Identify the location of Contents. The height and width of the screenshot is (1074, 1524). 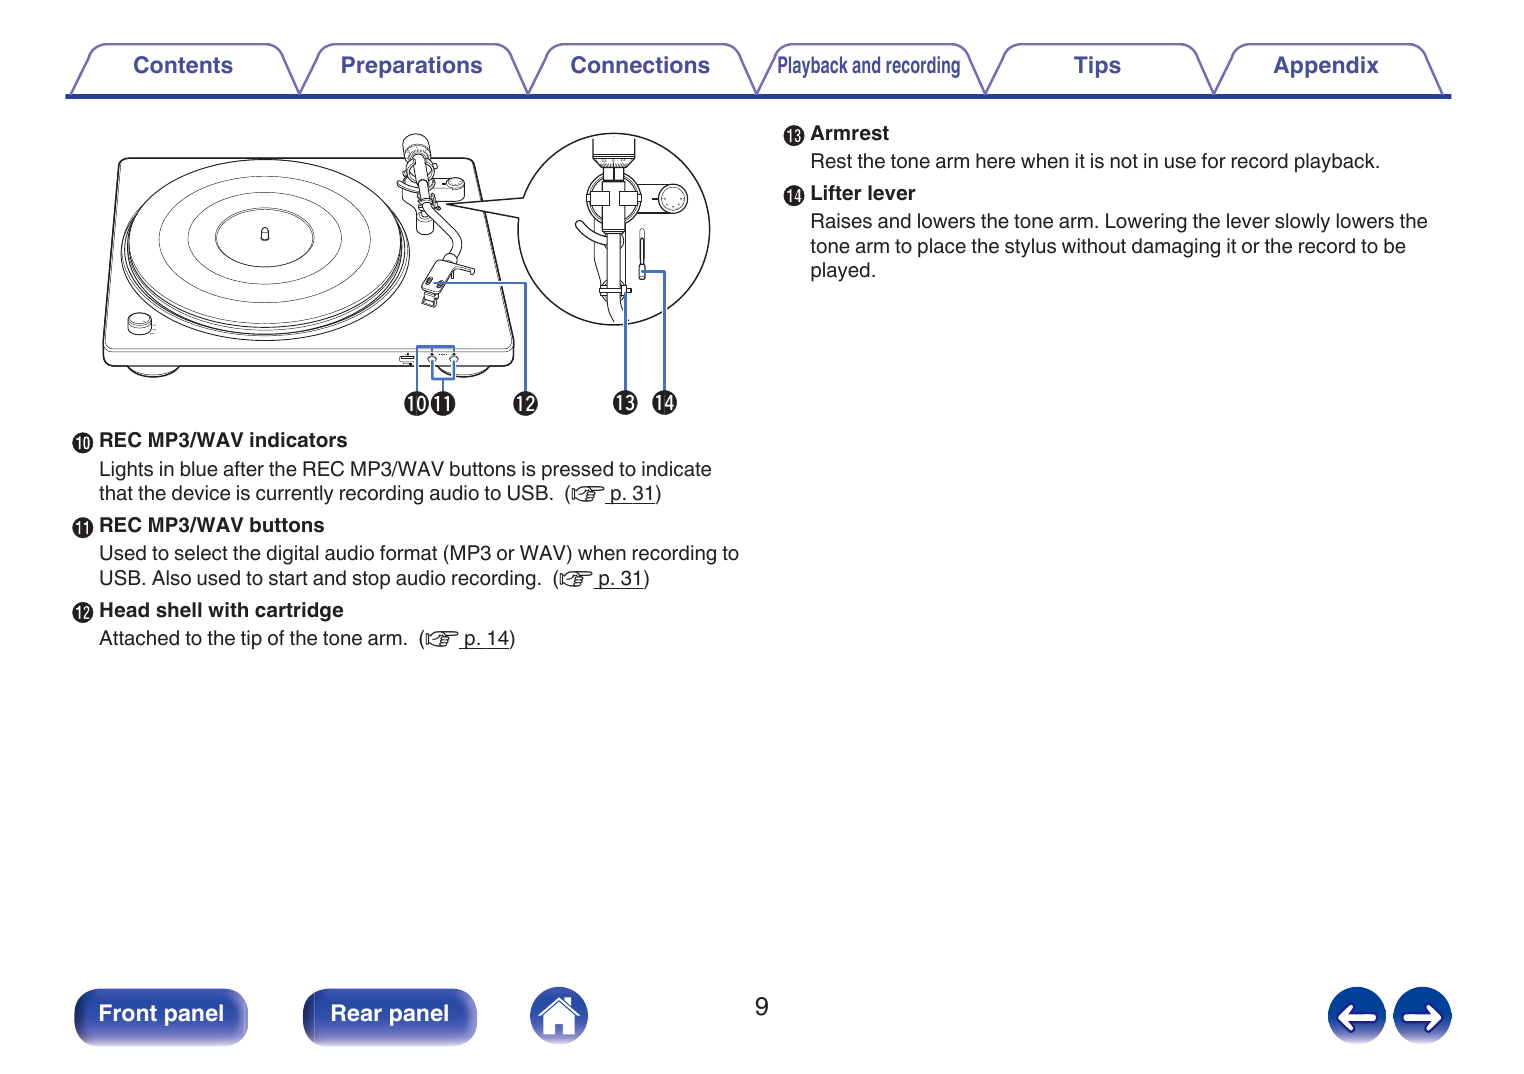
(183, 65).
